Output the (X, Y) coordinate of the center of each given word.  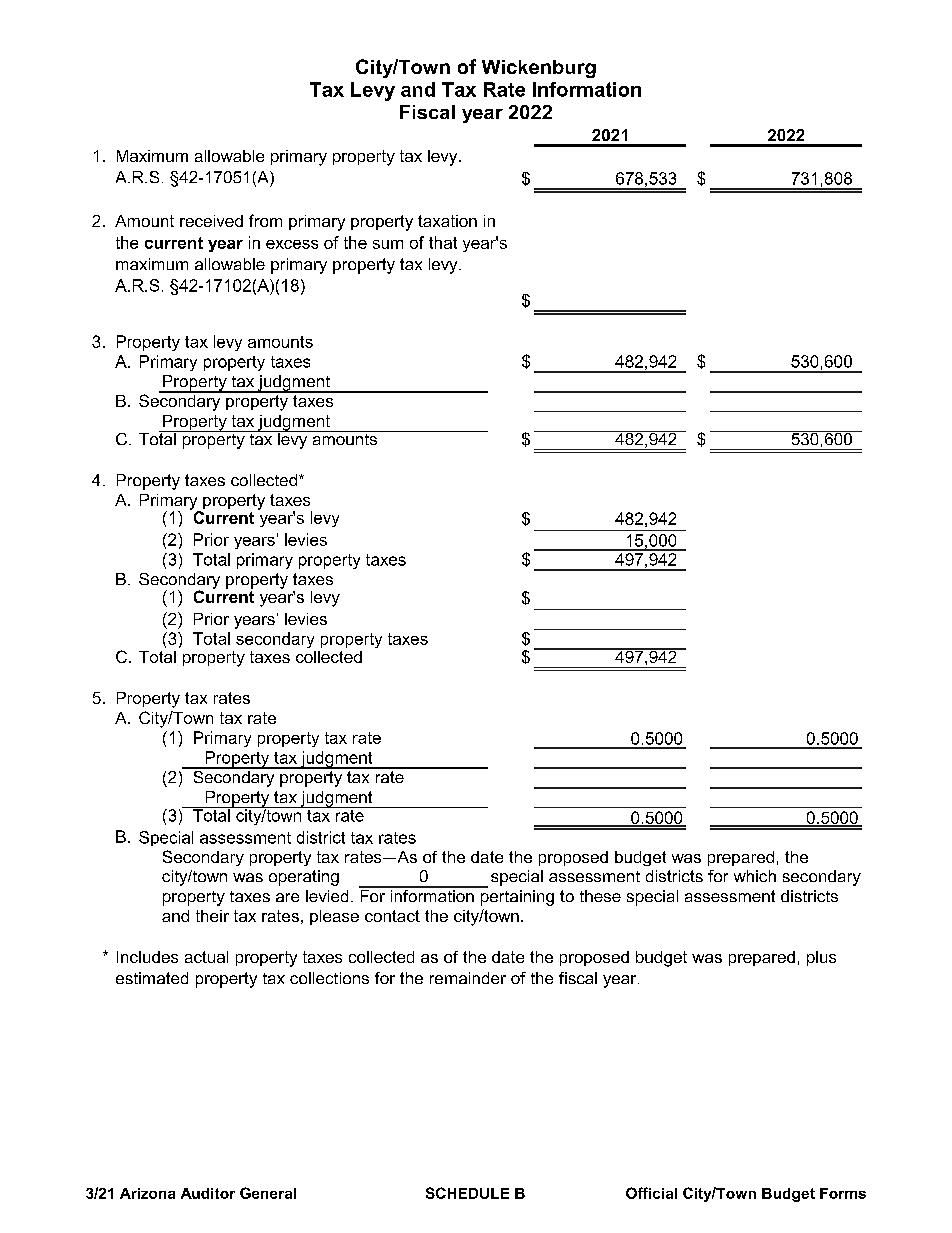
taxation (447, 221)
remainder (468, 978)
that (443, 242)
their (212, 916)
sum (388, 244)
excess (292, 244)
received (211, 221)
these (600, 896)
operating (304, 878)
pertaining (516, 896)
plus (821, 958)
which (755, 876)
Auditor (208, 1193)
